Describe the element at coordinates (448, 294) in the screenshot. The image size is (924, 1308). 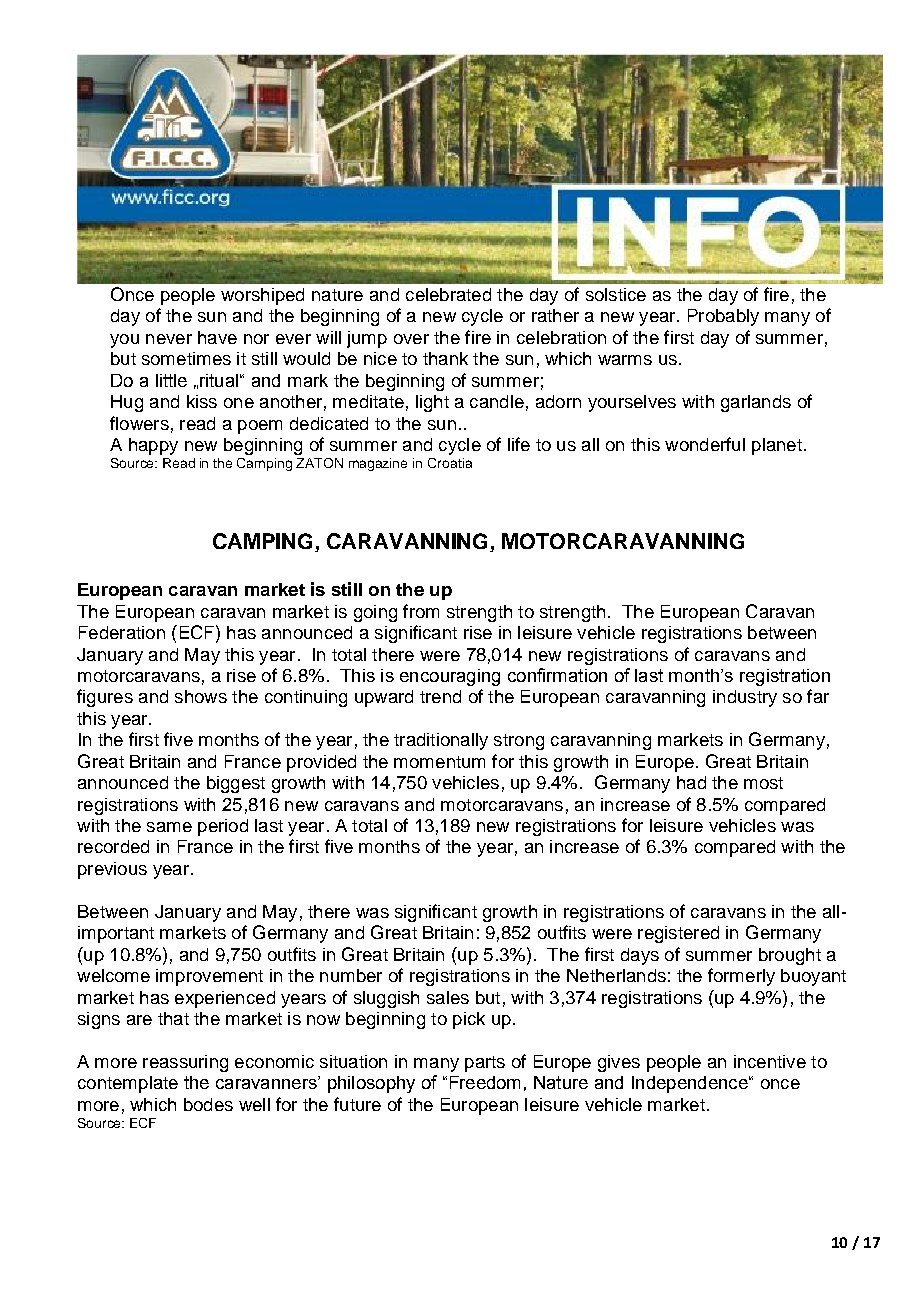
I see `celebrated` at that location.
